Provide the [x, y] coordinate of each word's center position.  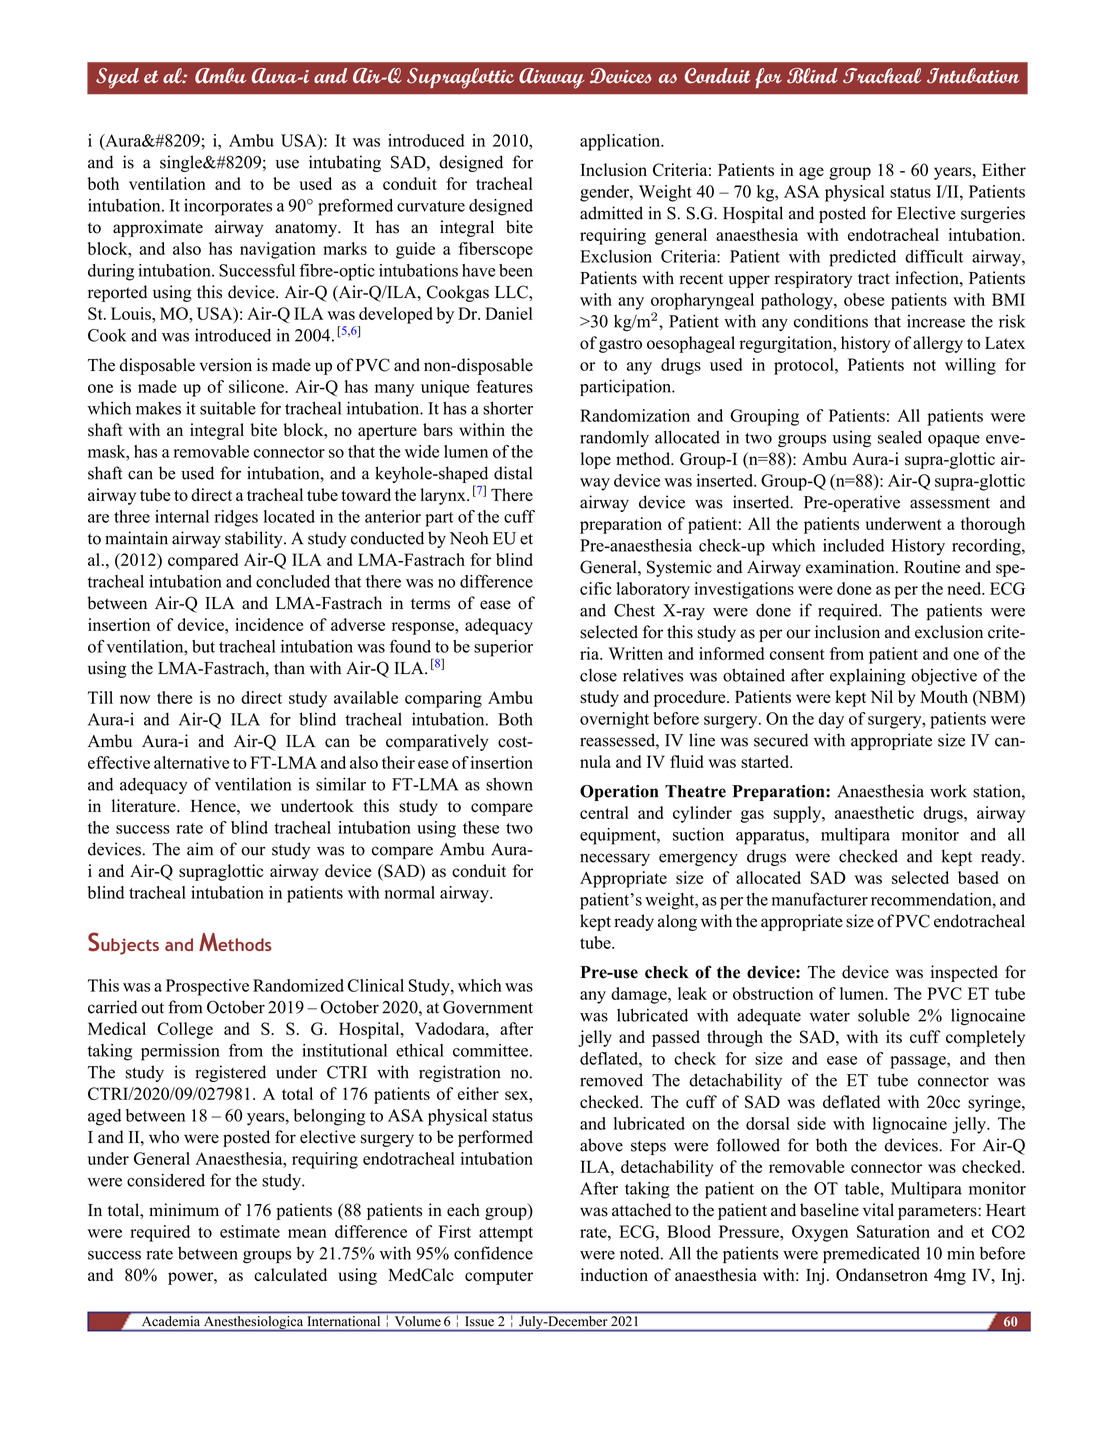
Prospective [207, 987]
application [621, 142]
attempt [506, 1234]
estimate [250, 1231]
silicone [257, 386]
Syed [117, 78]
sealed [900, 437]
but [203, 646]
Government [488, 1007]
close [598, 675]
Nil [882, 696]
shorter [508, 408]
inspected [964, 973]
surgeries [993, 214]
